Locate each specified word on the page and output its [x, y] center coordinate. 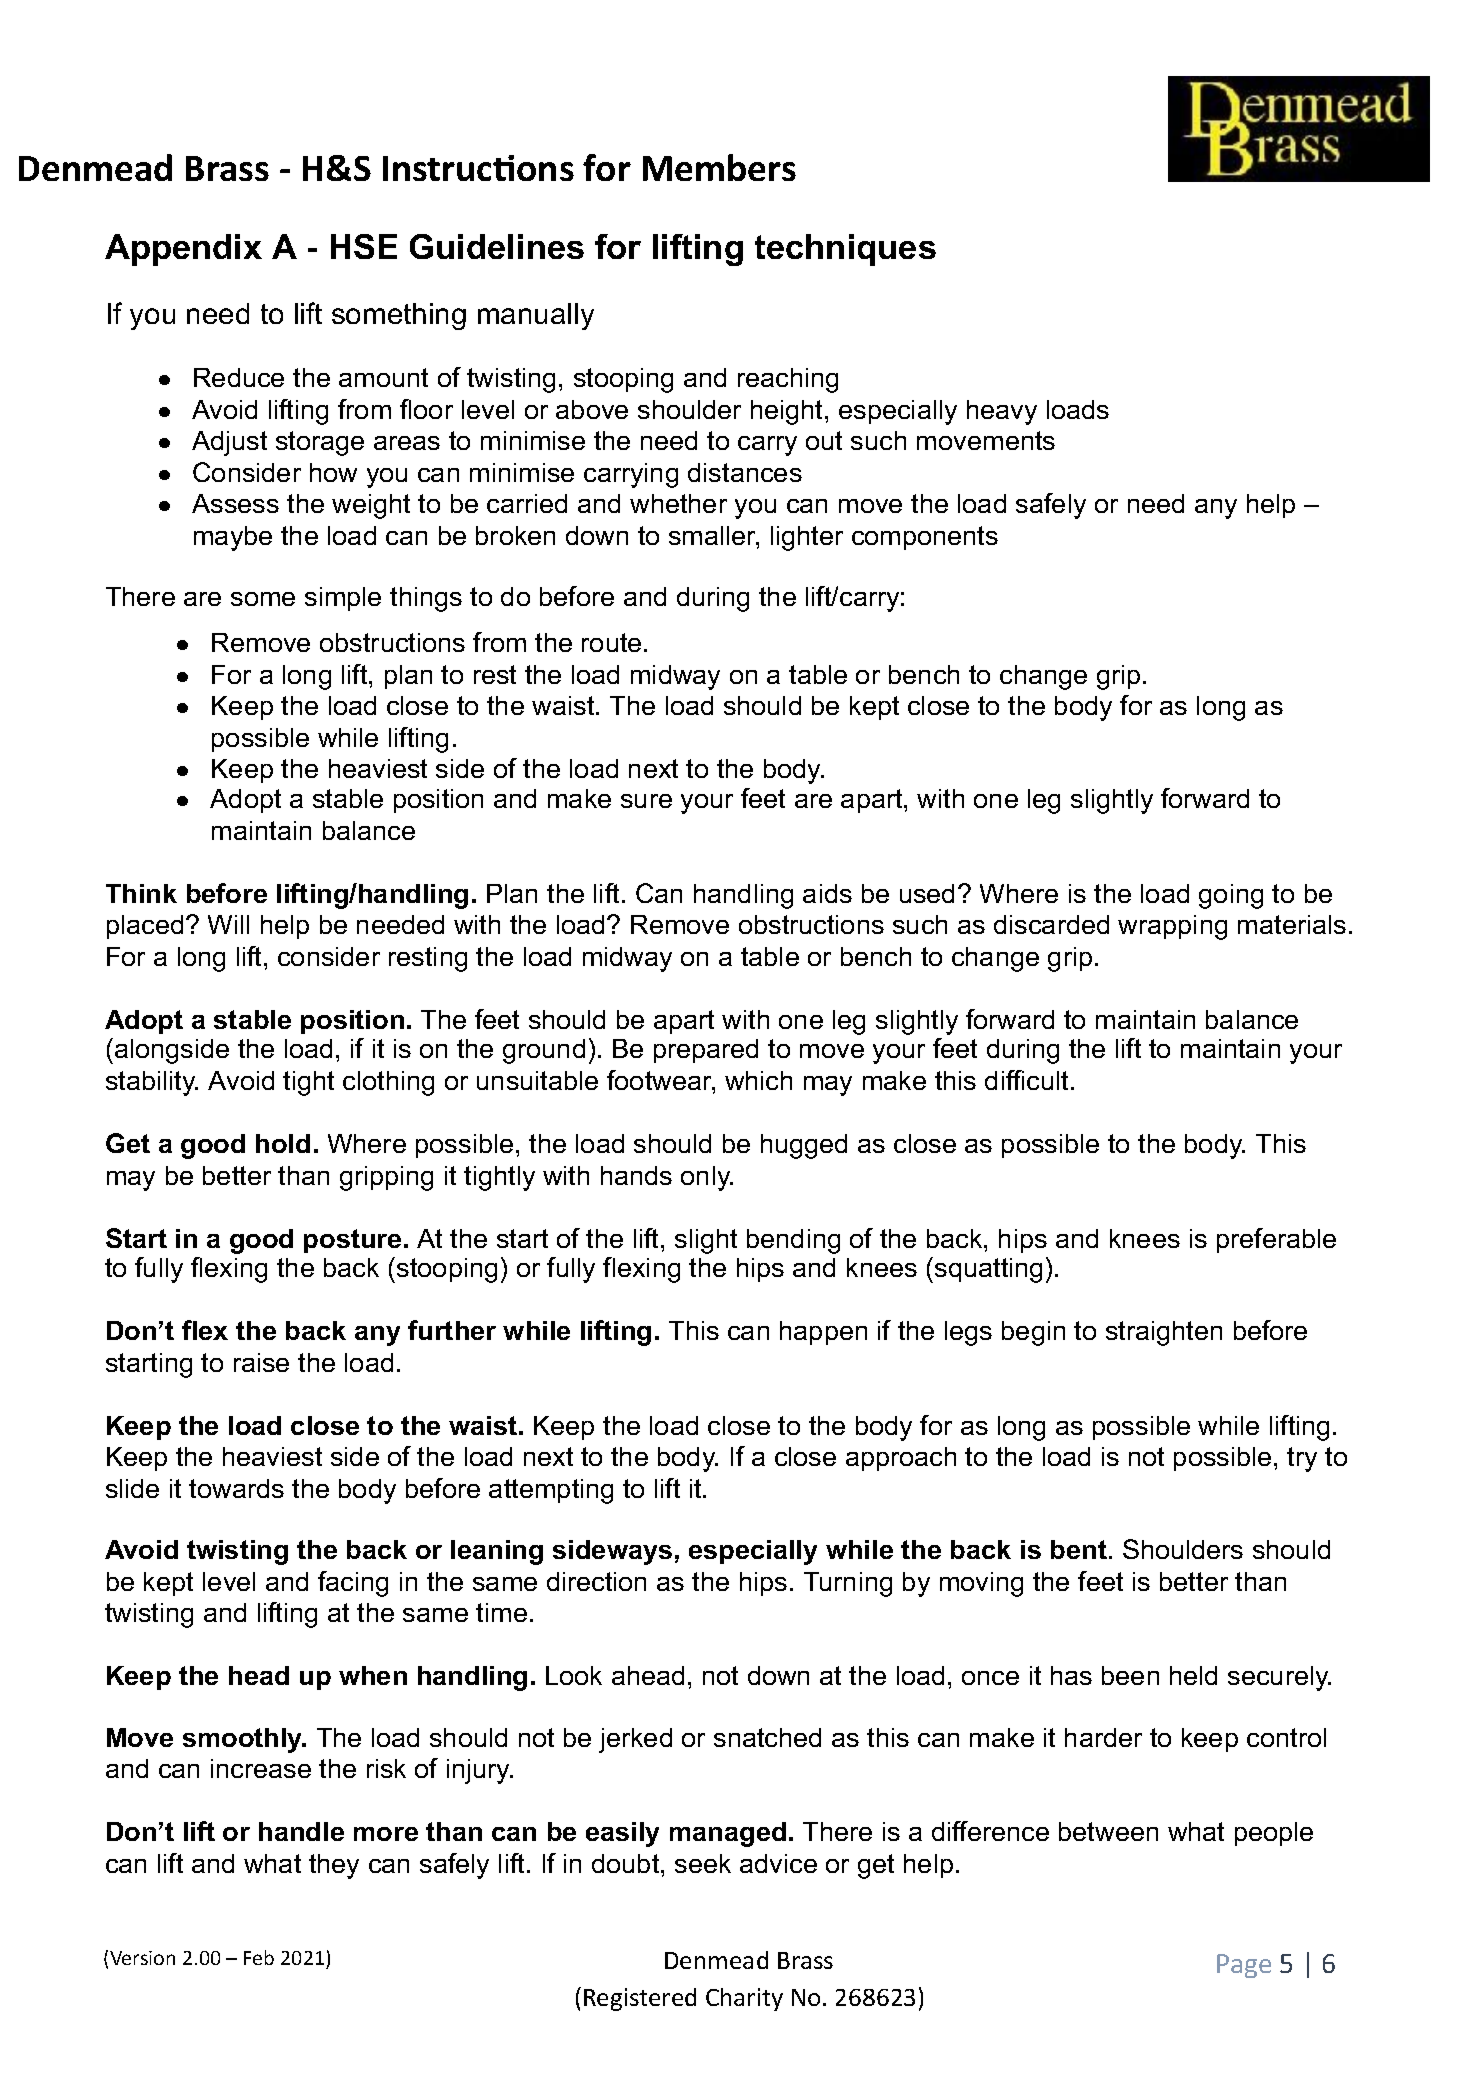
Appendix [183, 250]
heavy [1002, 412]
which [758, 1080]
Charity [744, 1999]
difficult [1026, 1080]
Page [1244, 1966]
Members [719, 167]
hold [283, 1143]
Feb [259, 1957]
